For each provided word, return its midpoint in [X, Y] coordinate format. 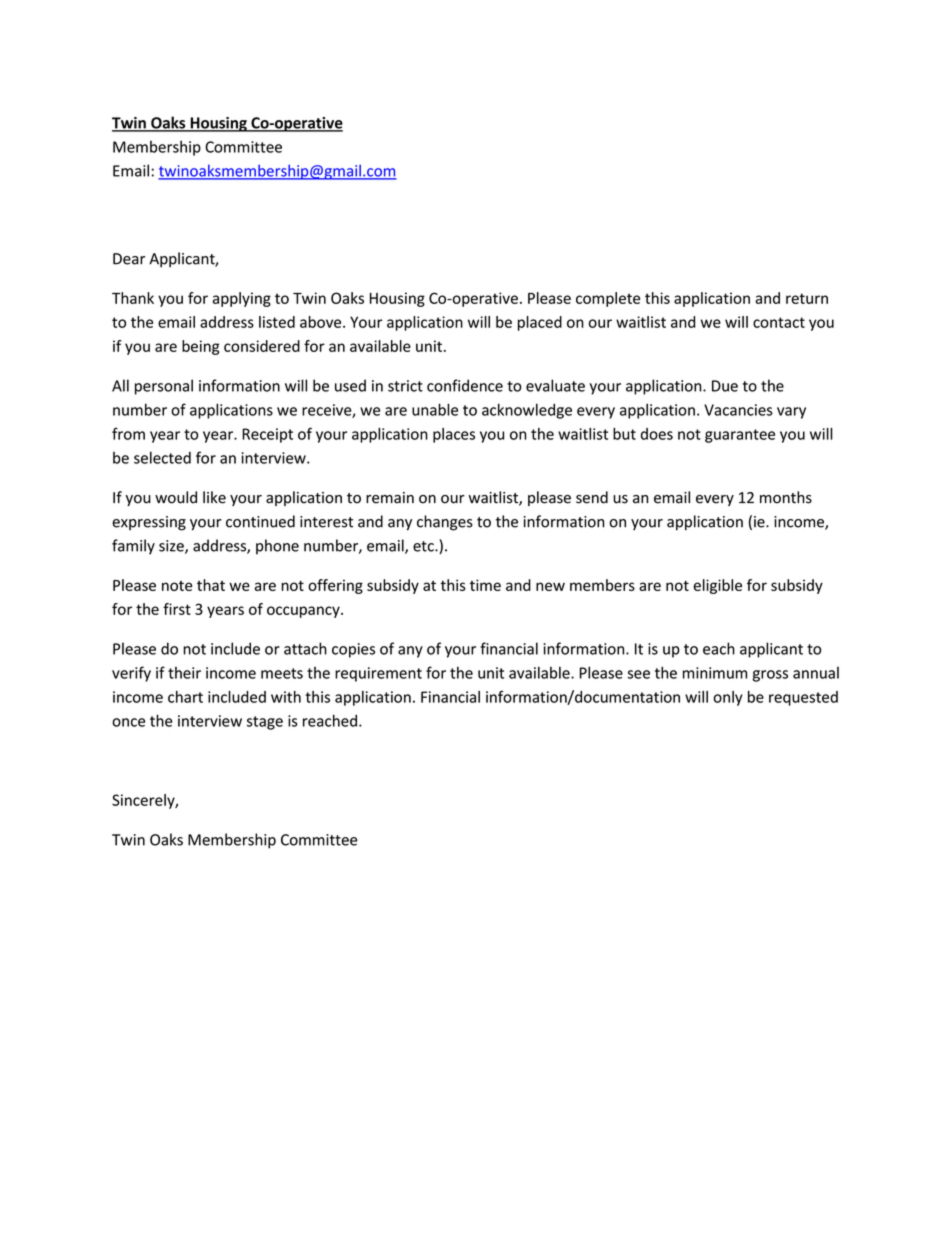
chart [185, 697]
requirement [378, 674]
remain [390, 498]
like [214, 497]
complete [608, 299]
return [807, 298]
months [786, 497]
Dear [129, 259]
